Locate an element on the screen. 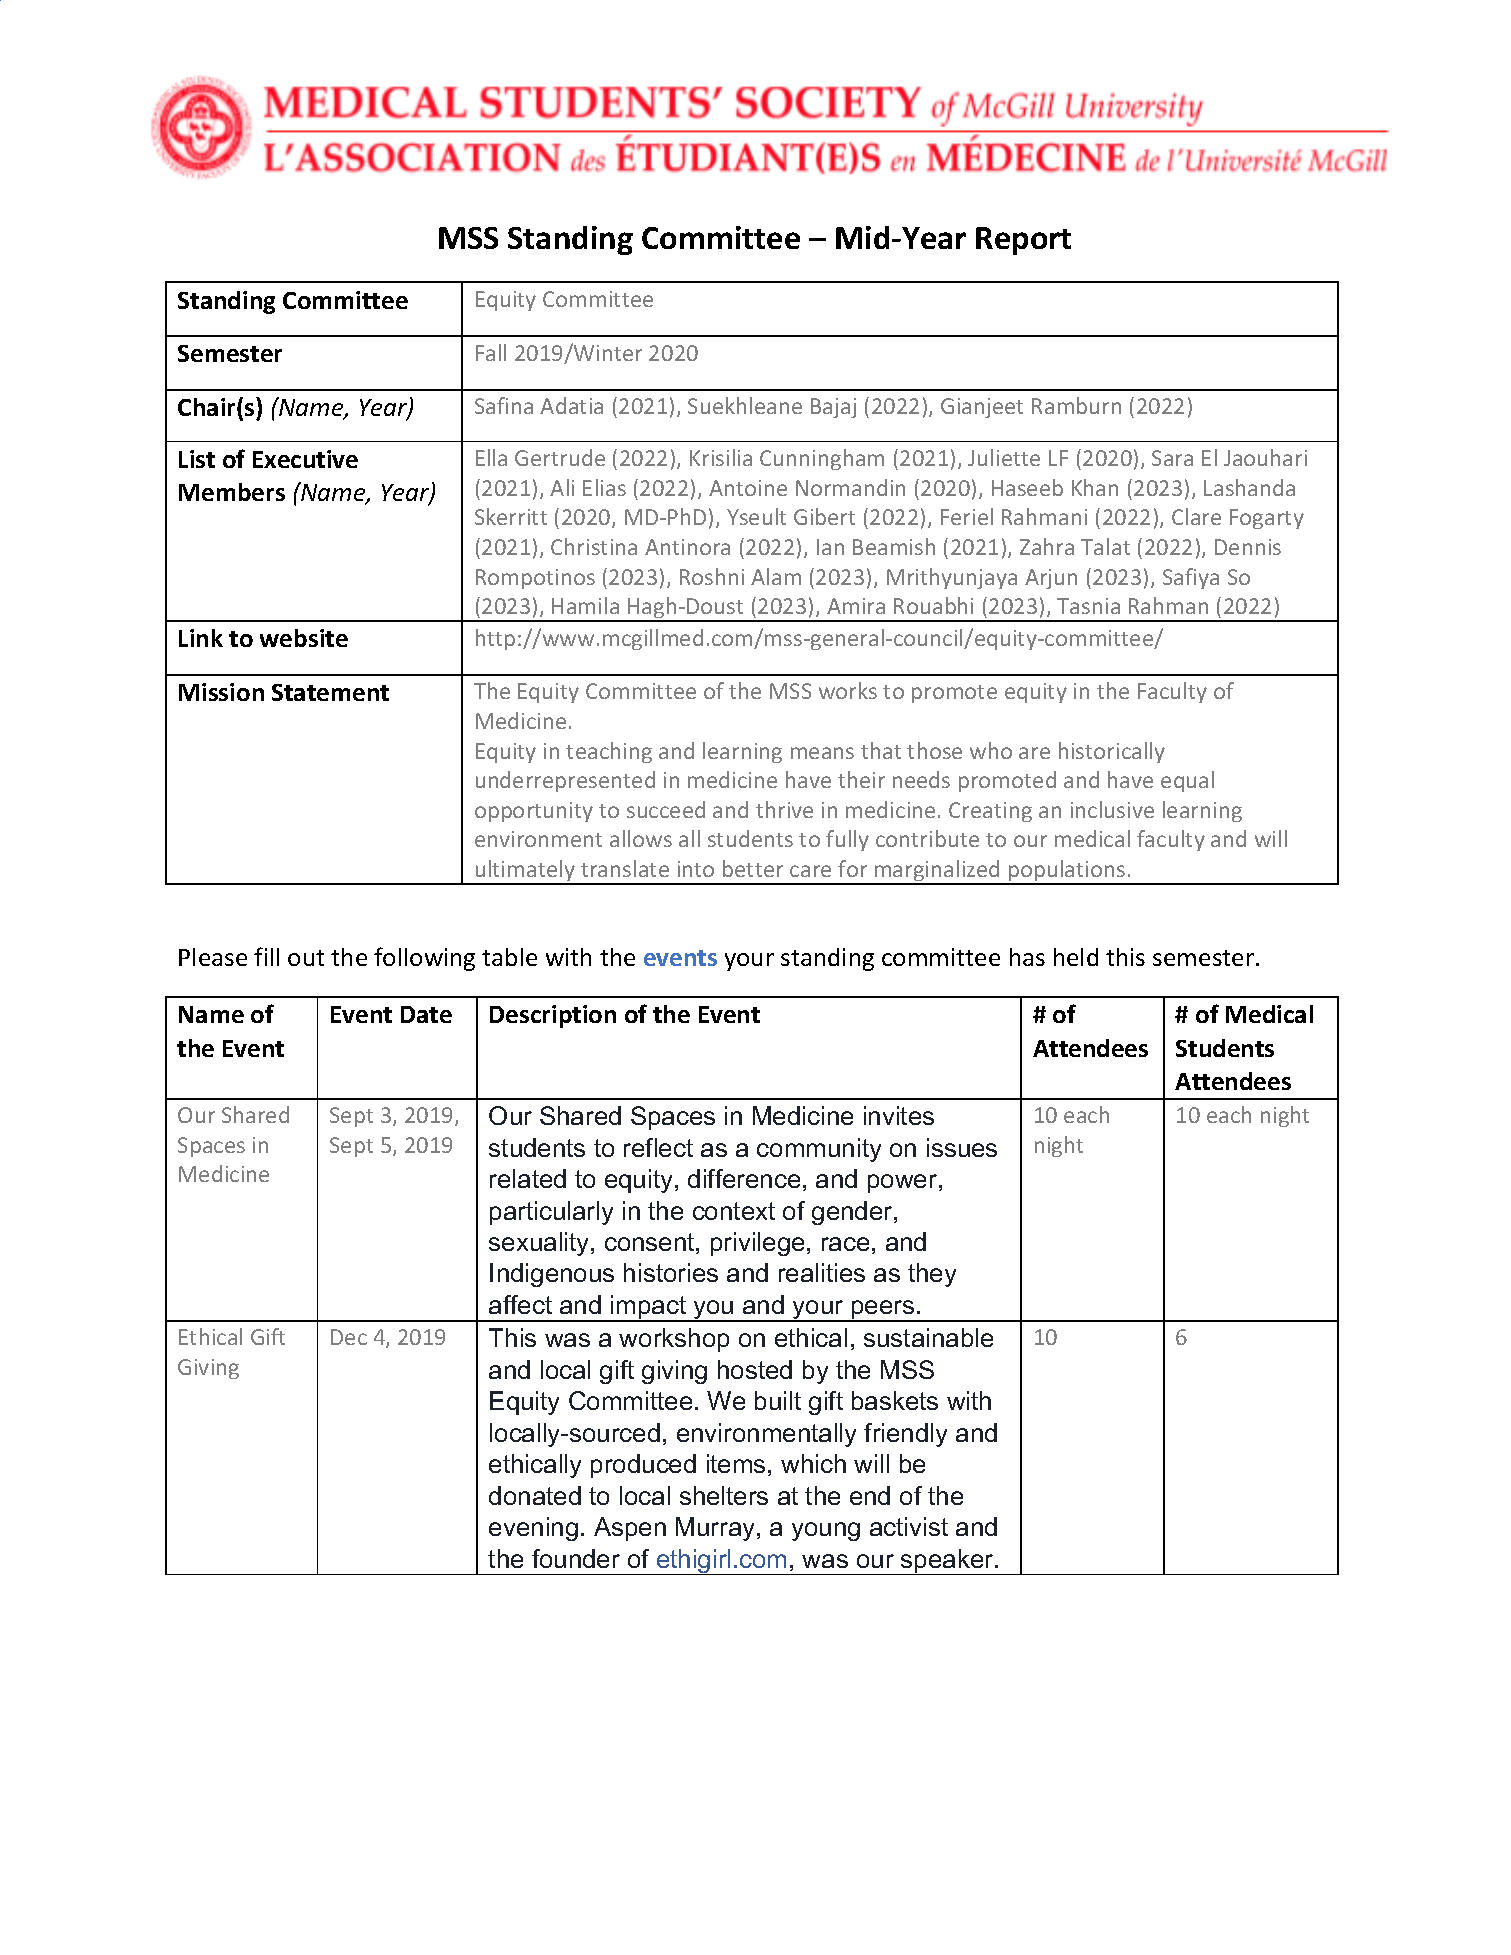 The width and height of the screenshot is (1511, 1955). speaker is located at coordinates (947, 1562).
